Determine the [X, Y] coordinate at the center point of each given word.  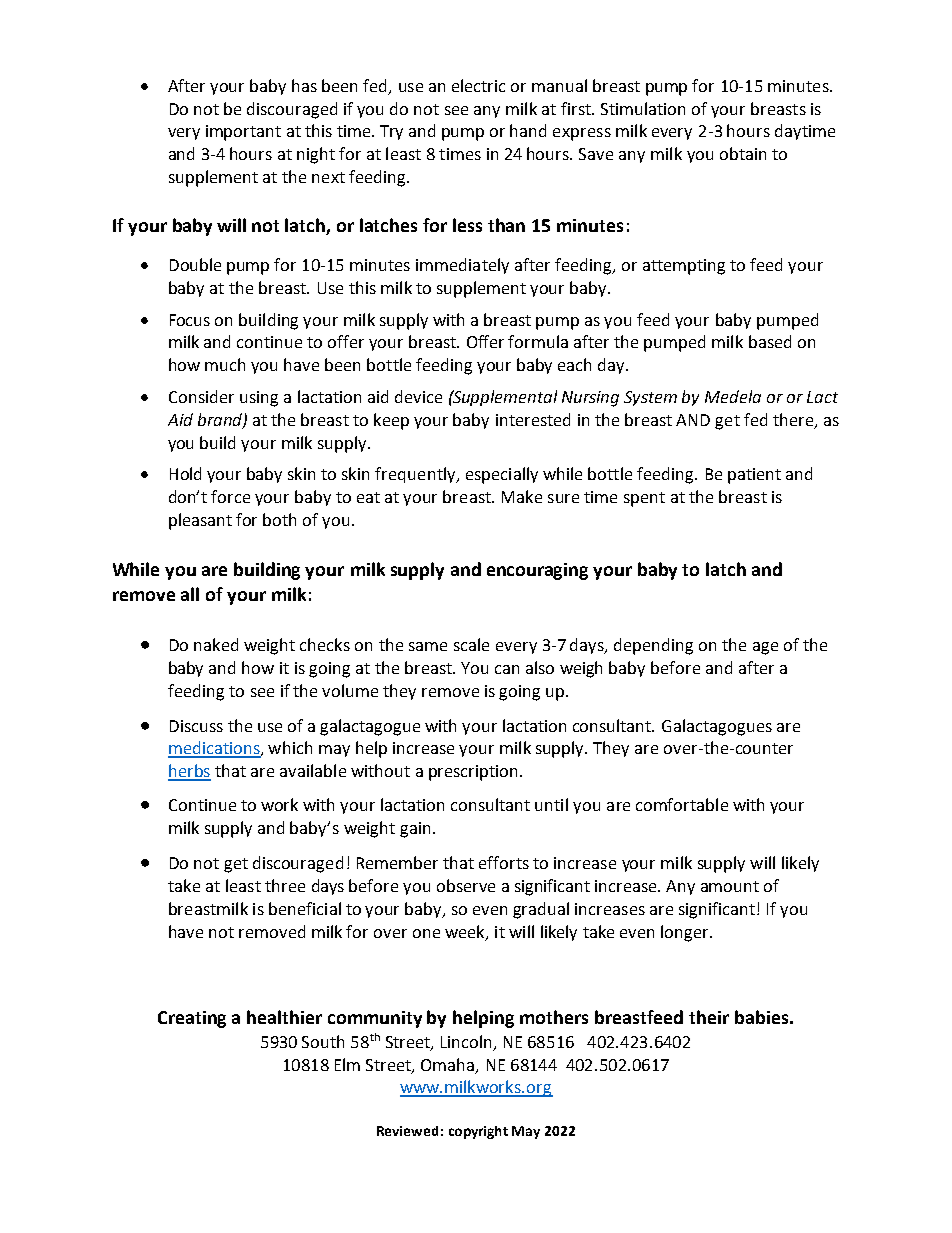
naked [216, 644]
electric [478, 85]
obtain [743, 153]
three [285, 885]
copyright [478, 1132]
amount [730, 886]
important [243, 133]
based [770, 341]
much [225, 364]
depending [653, 646]
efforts [504, 862]
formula [538, 341]
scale [471, 644]
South [323, 1041]
